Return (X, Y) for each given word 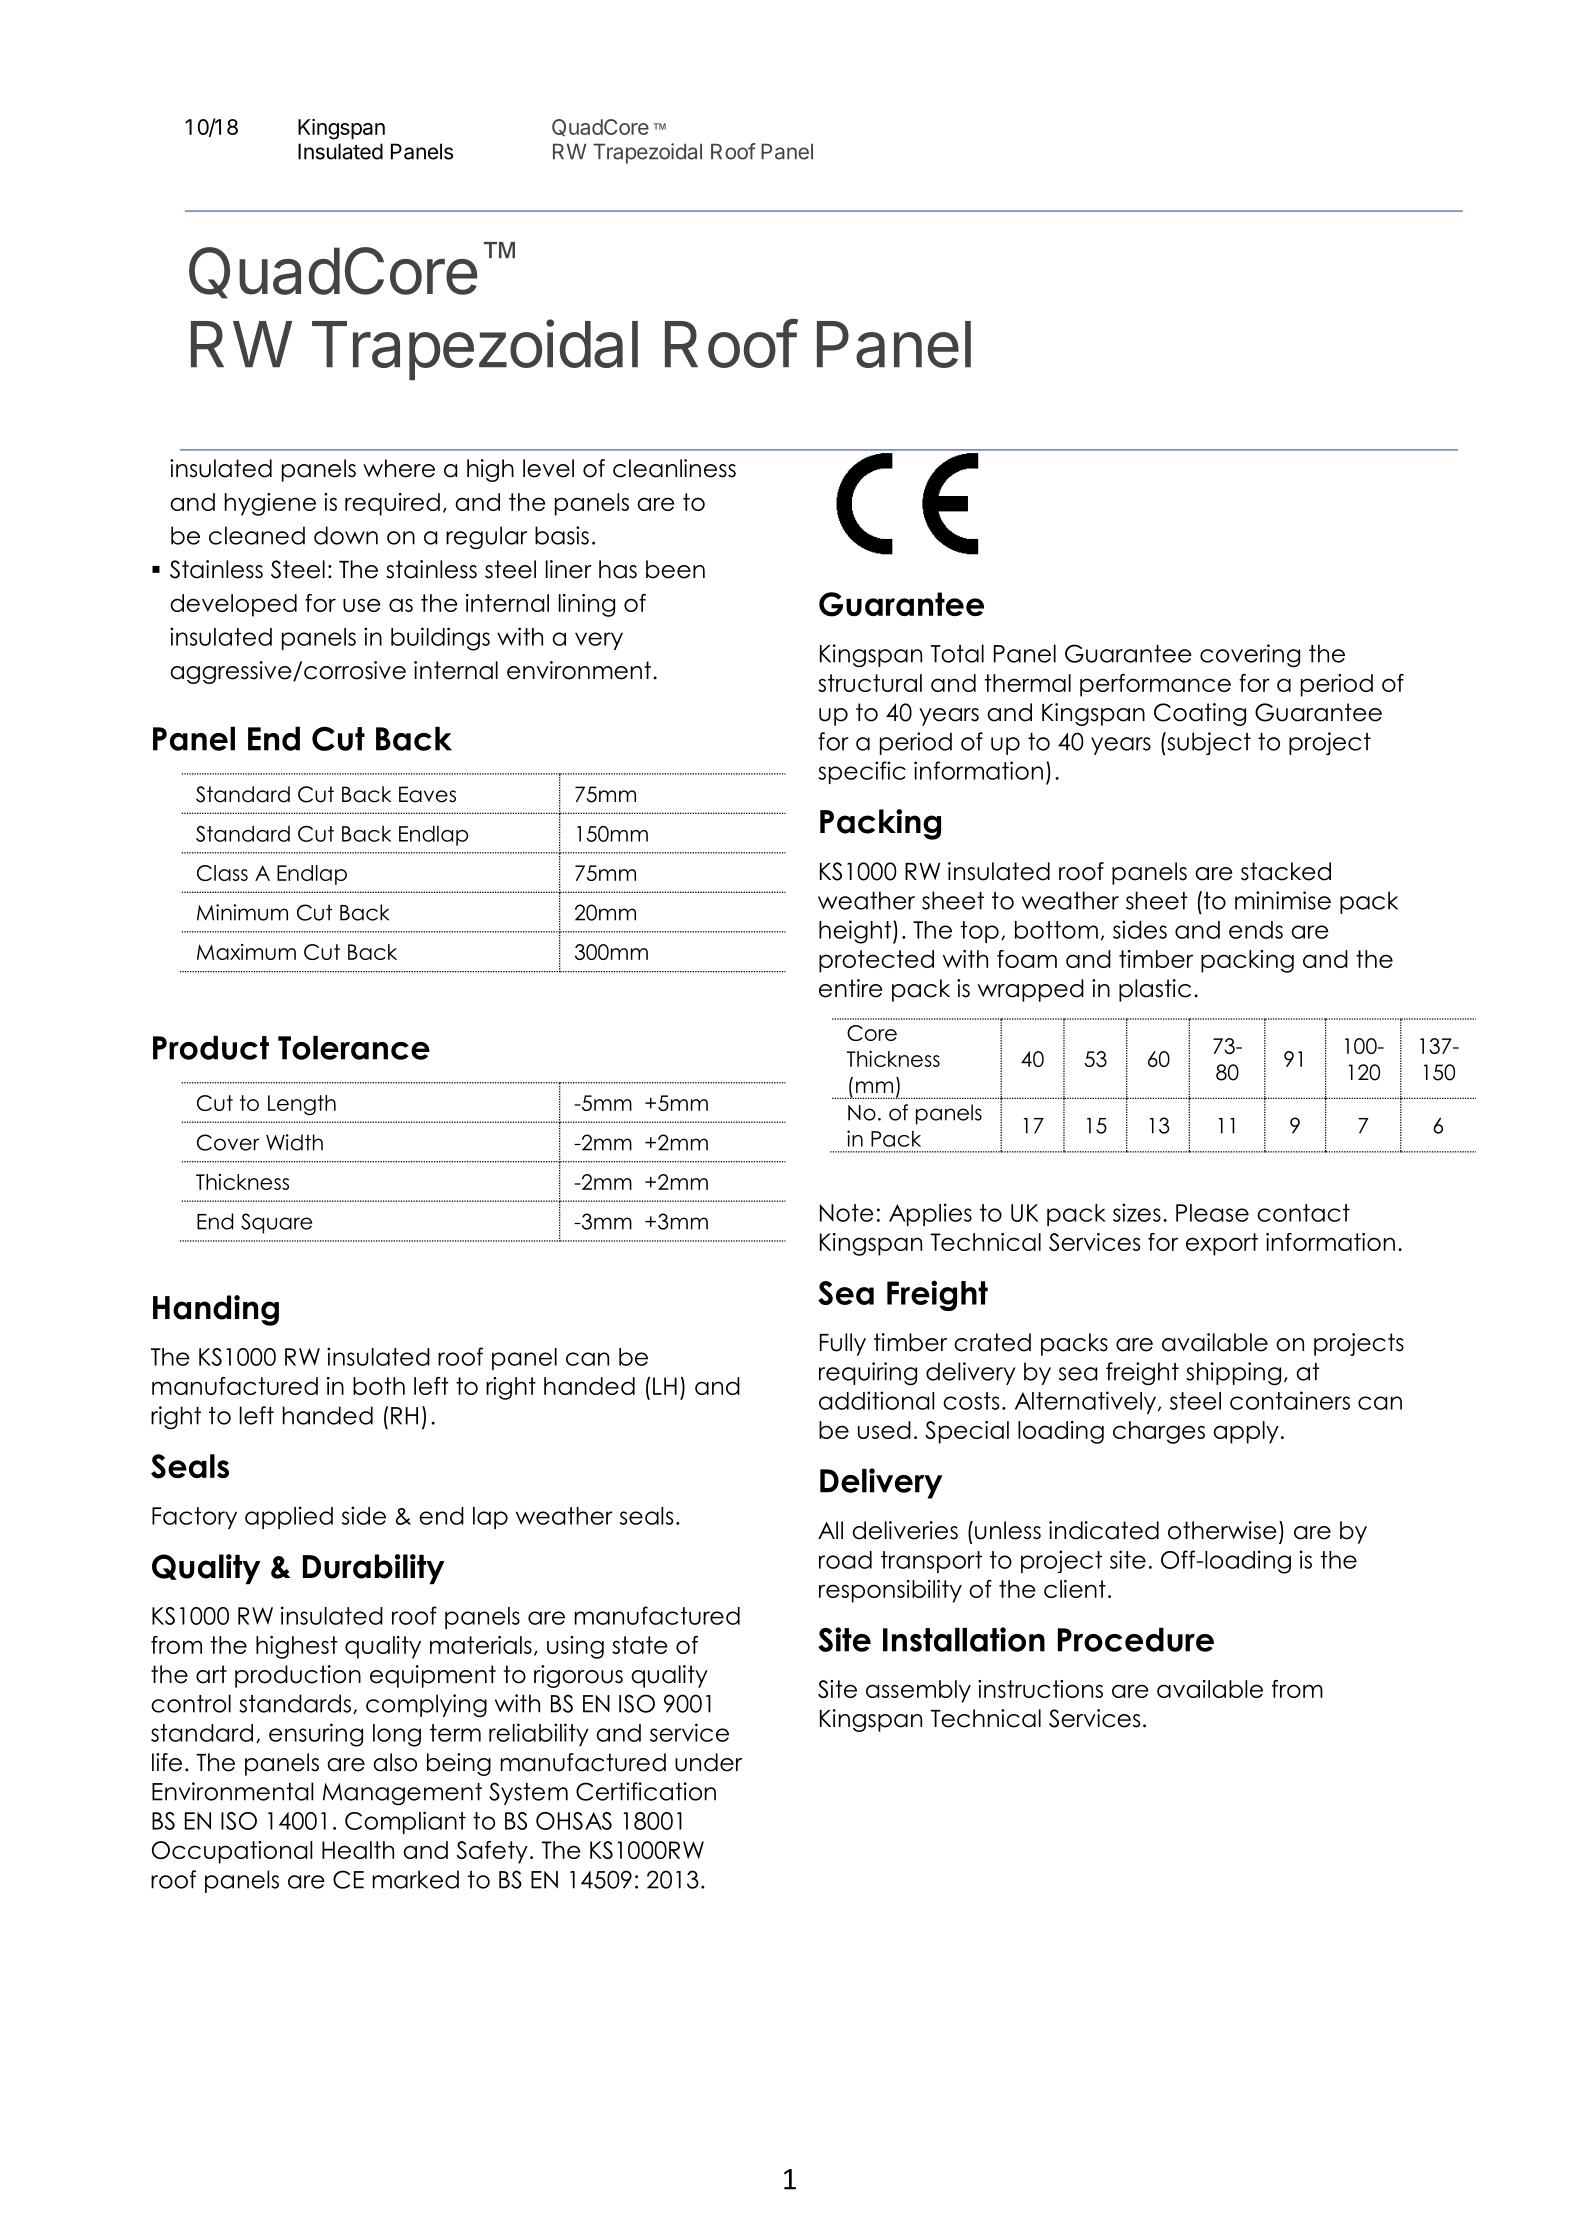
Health (358, 1850)
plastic (1155, 990)
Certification (646, 1791)
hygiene (270, 504)
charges (1159, 1432)
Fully (843, 1344)
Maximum (246, 952)
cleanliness (674, 468)
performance (1155, 685)
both (379, 1386)
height (856, 932)
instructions (1040, 1689)
